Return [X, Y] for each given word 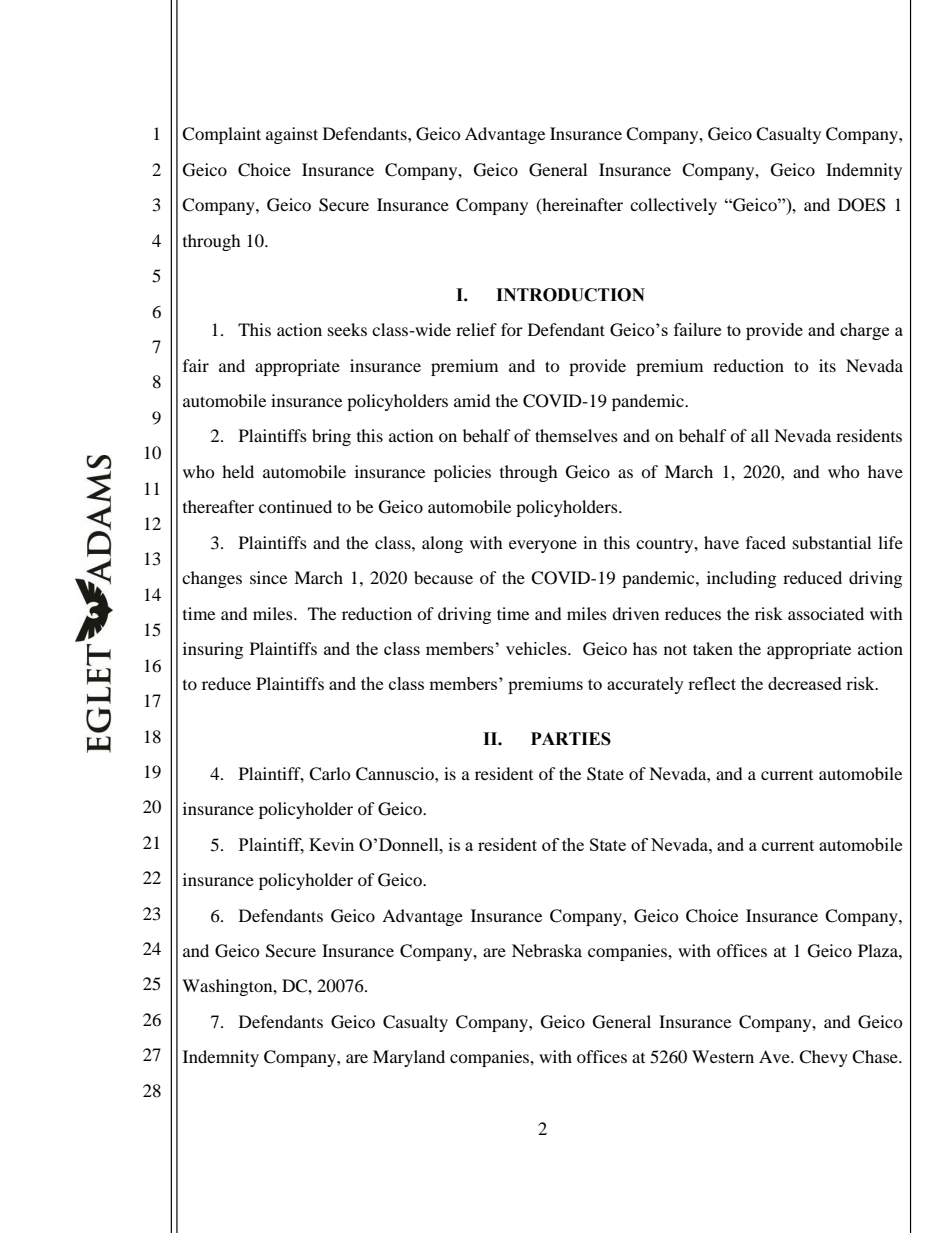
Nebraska [547, 950]
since [268, 577]
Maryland [409, 1058]
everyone [543, 546]
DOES [862, 205]
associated [826, 613]
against [292, 135]
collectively [673, 206]
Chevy [823, 1058]
